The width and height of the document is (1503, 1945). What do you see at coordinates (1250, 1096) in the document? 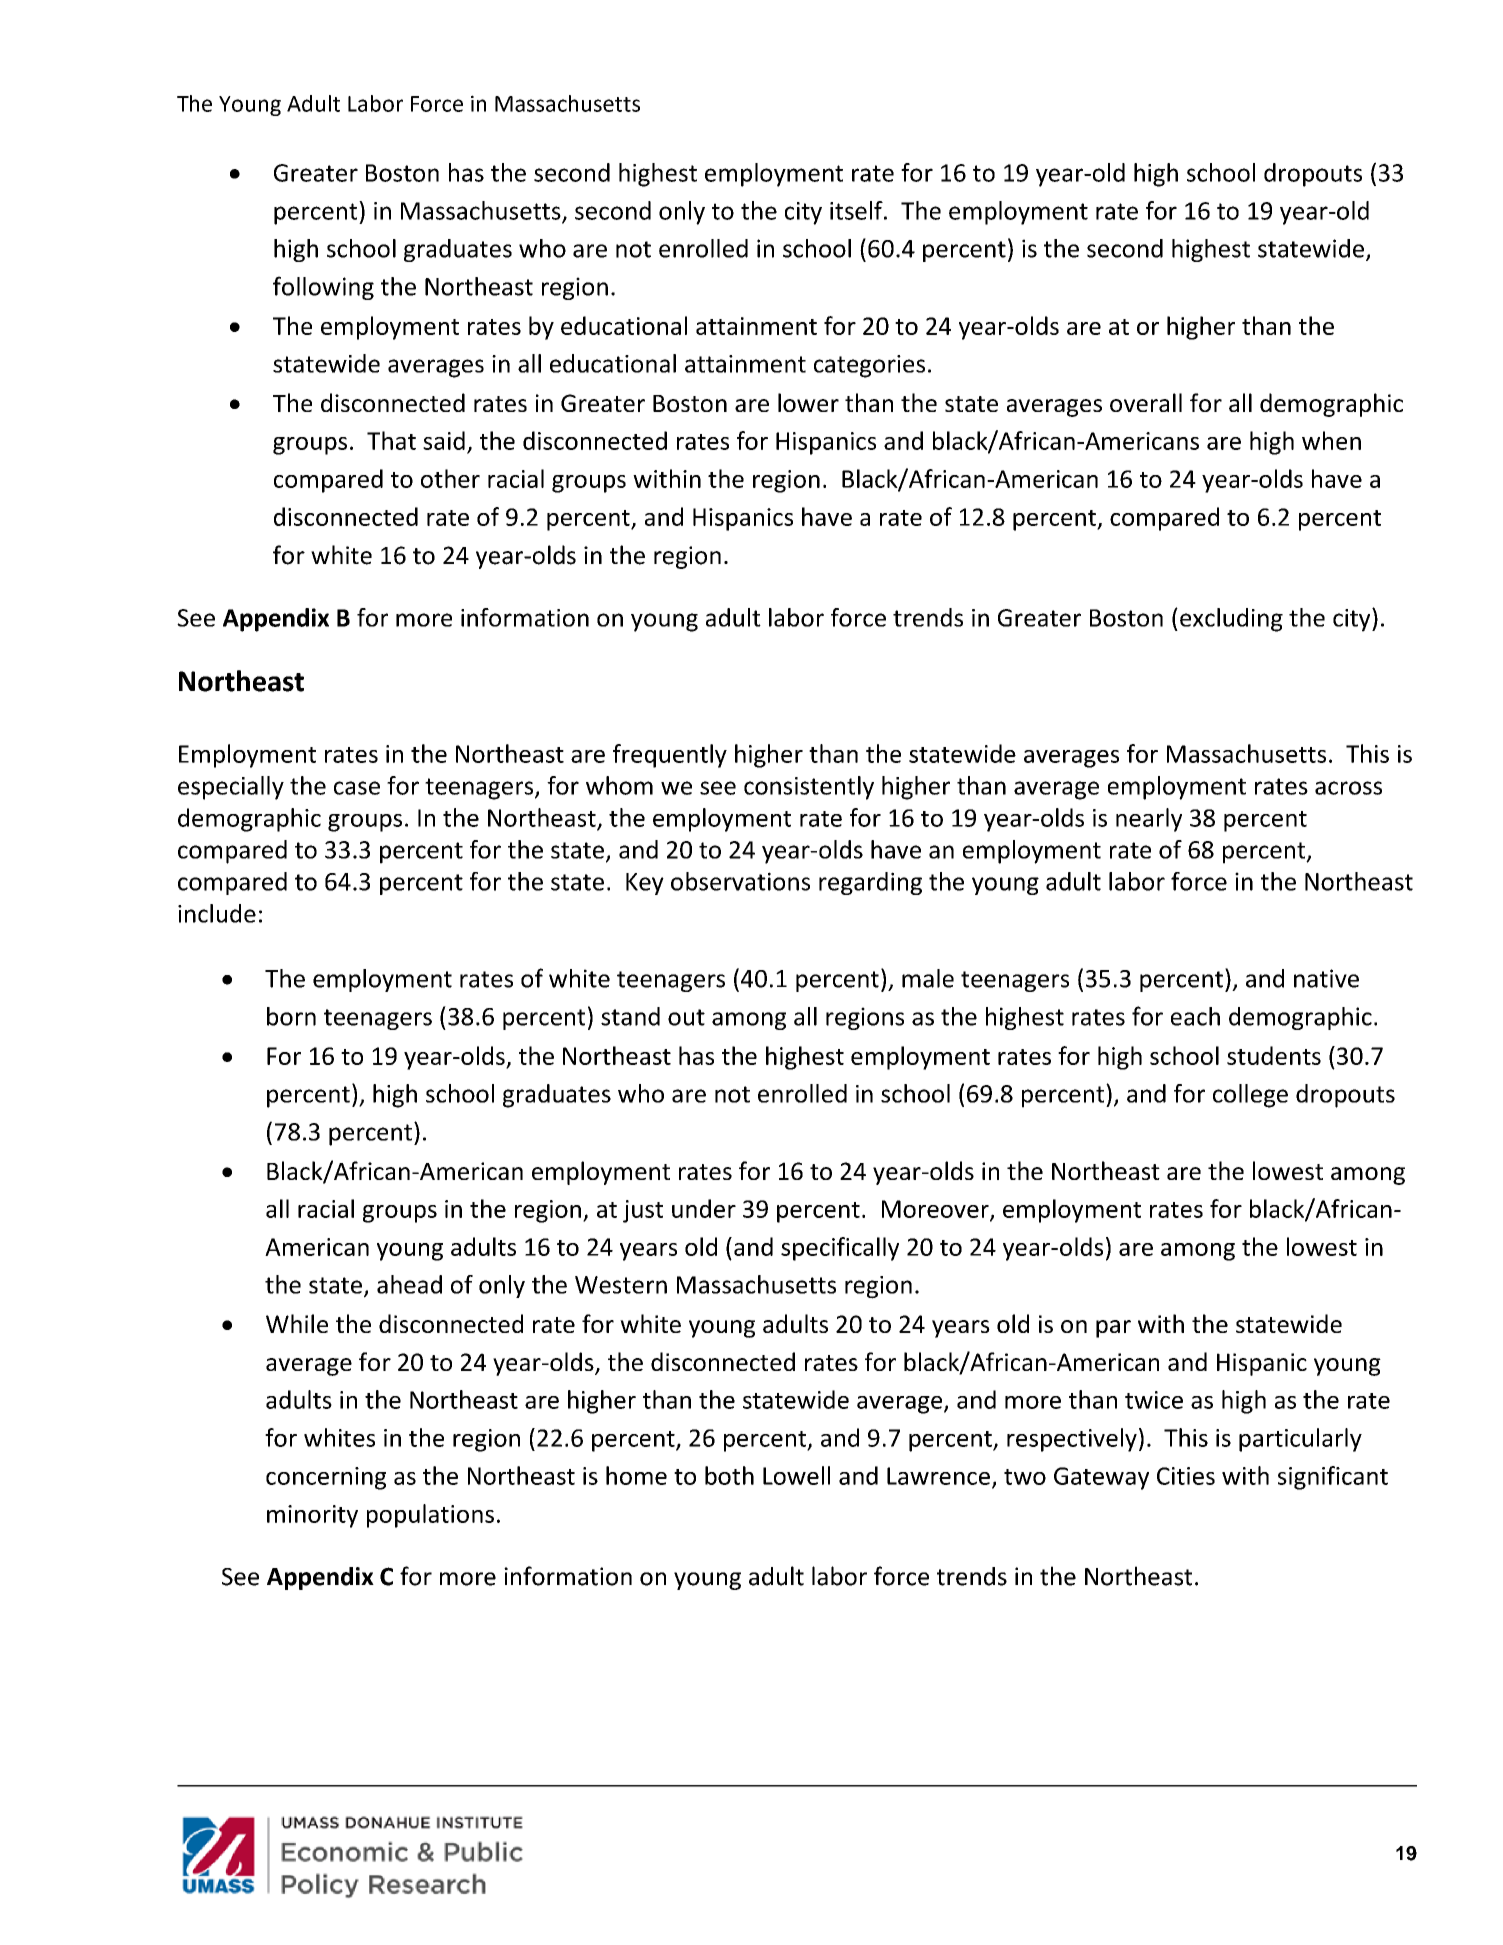
I see `college` at bounding box center [1250, 1096].
